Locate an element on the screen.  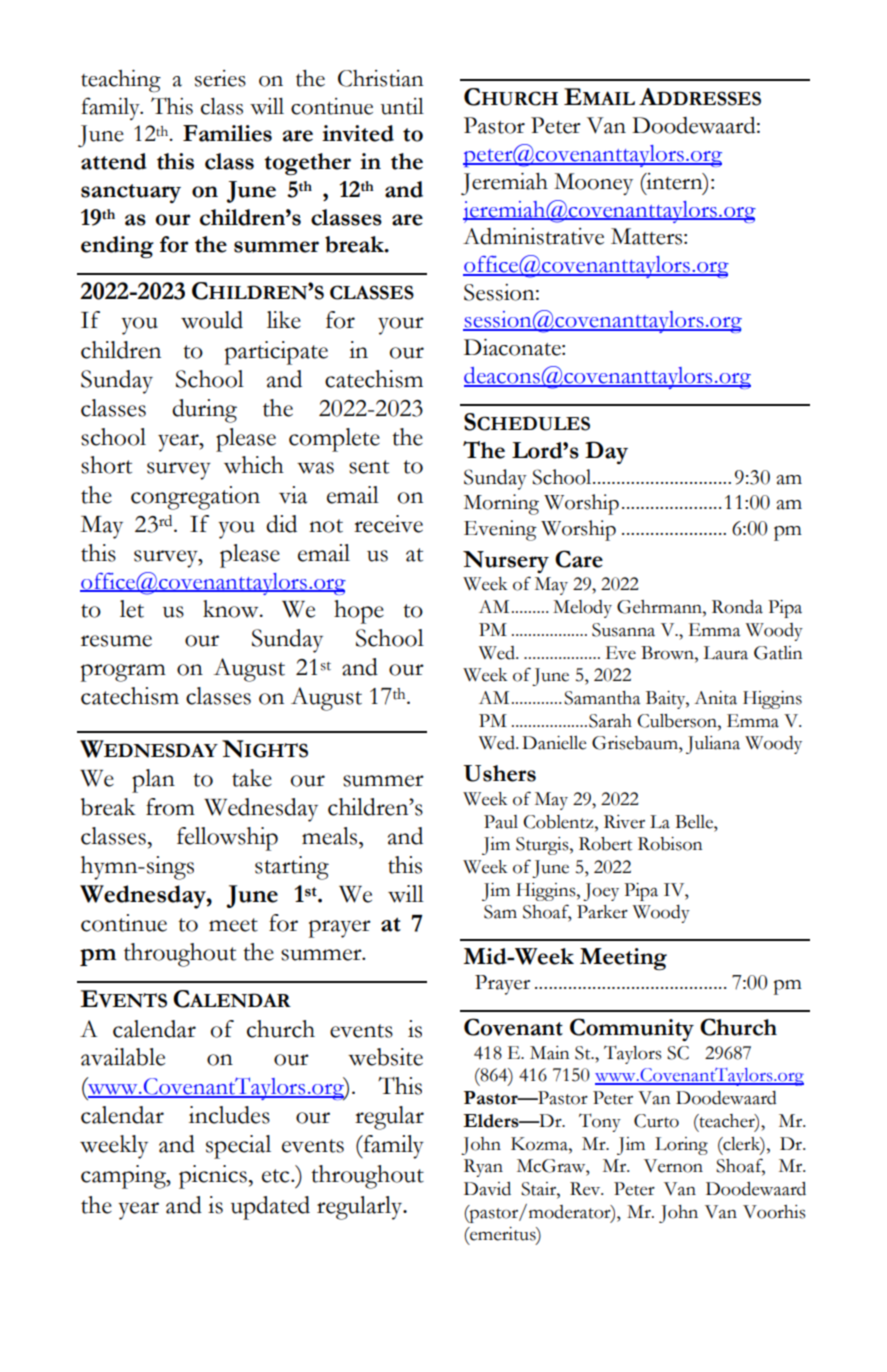
Brown is located at coordinates (668, 653).
